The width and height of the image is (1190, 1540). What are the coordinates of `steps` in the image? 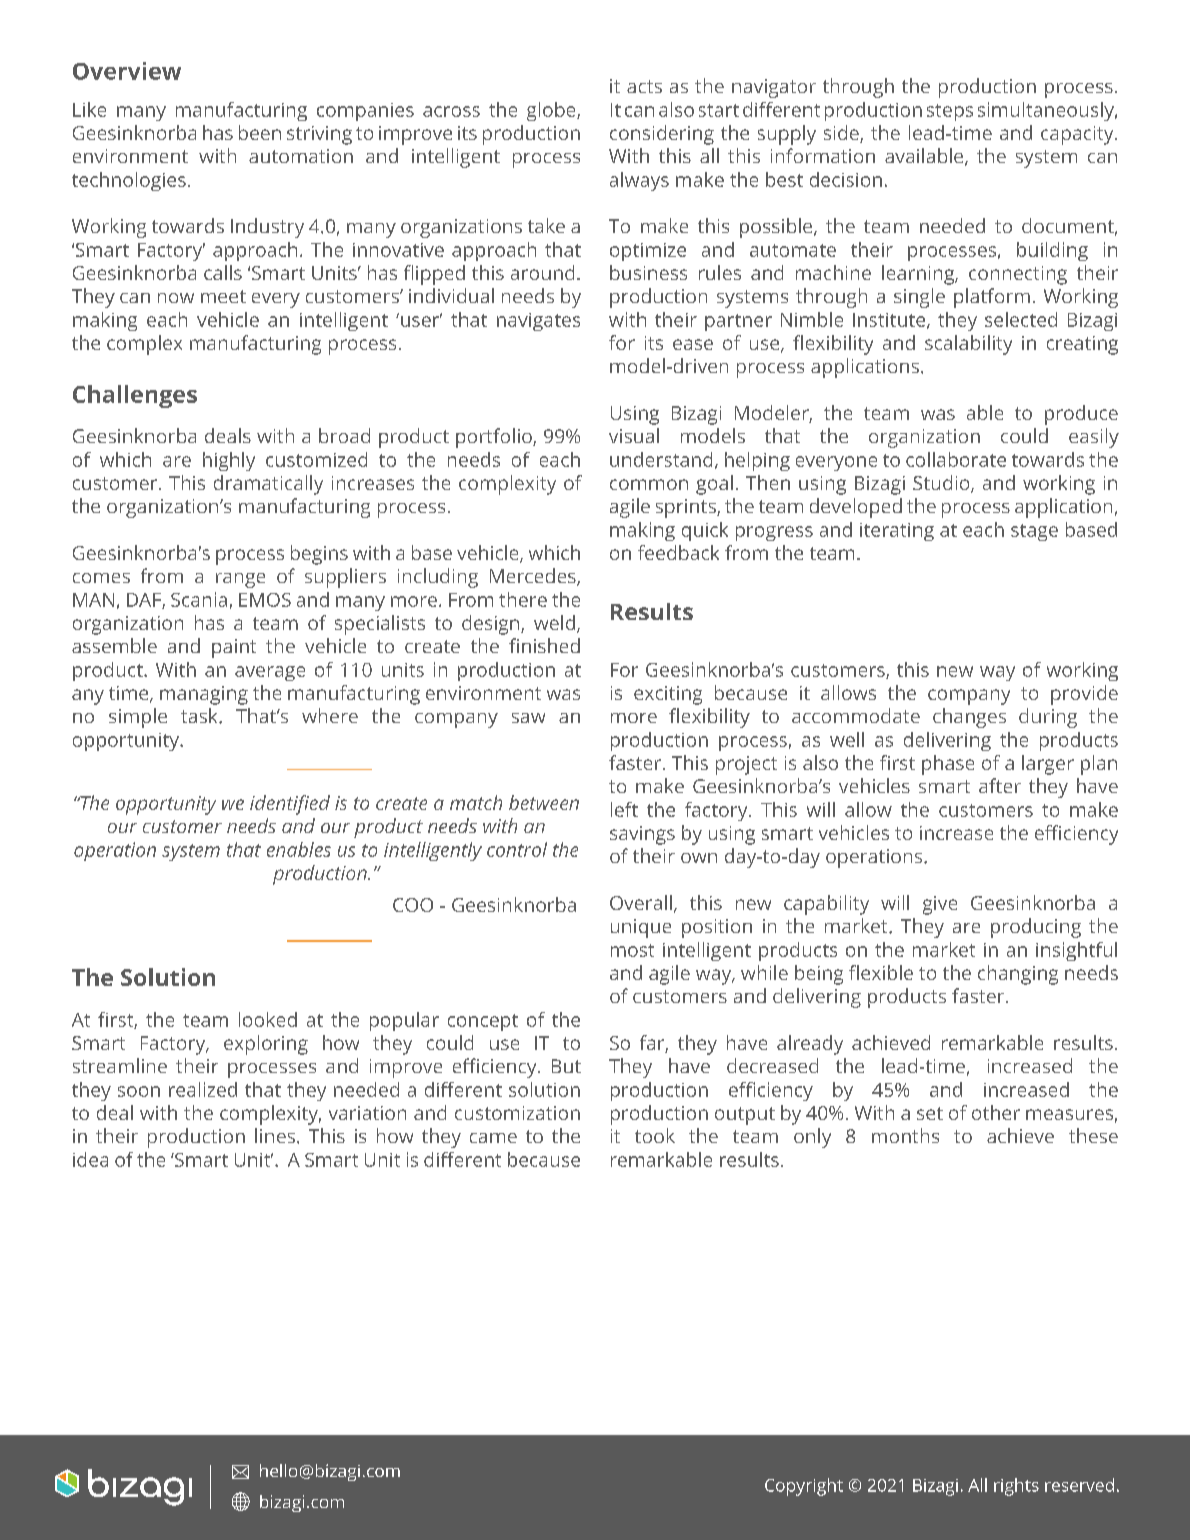 It's located at (950, 112).
